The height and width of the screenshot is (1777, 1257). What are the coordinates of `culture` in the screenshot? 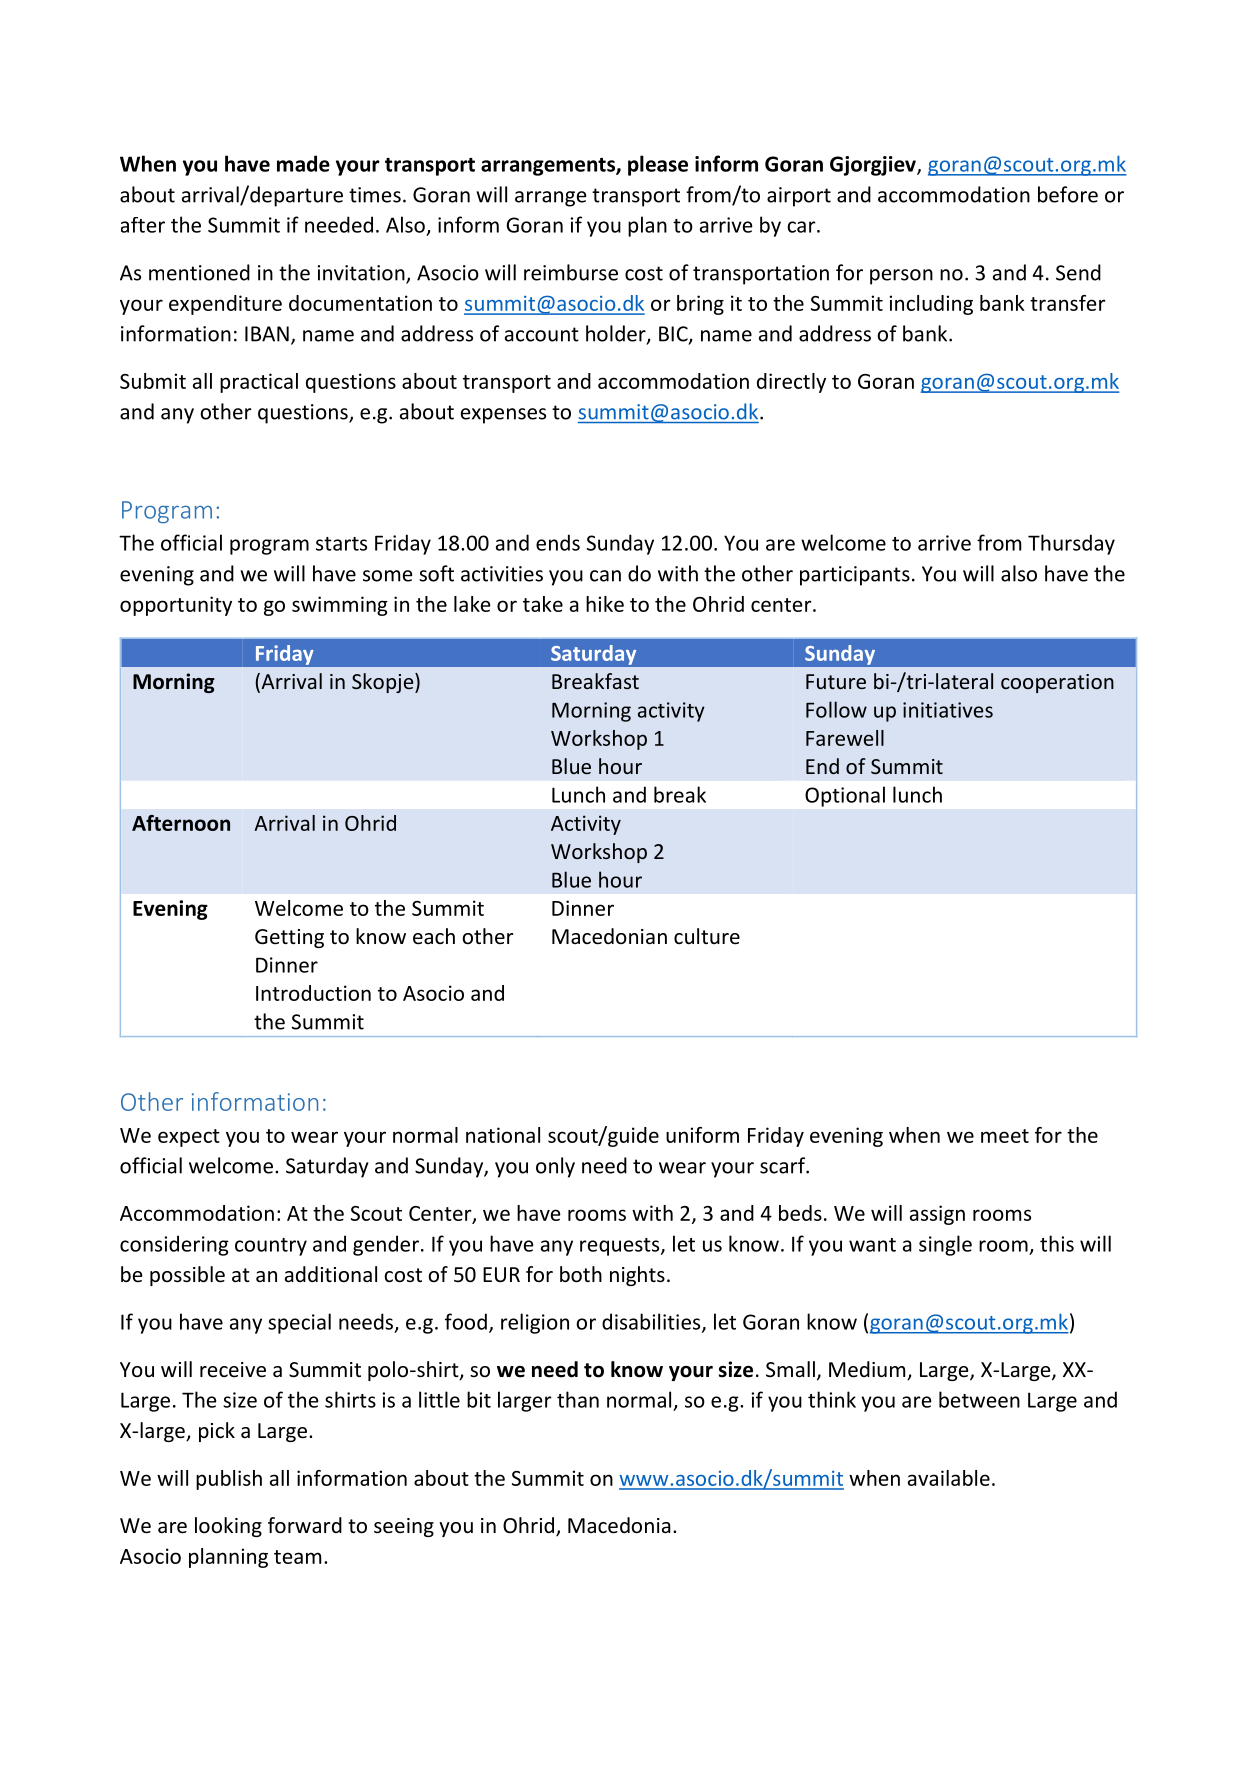 It's located at (707, 936).
